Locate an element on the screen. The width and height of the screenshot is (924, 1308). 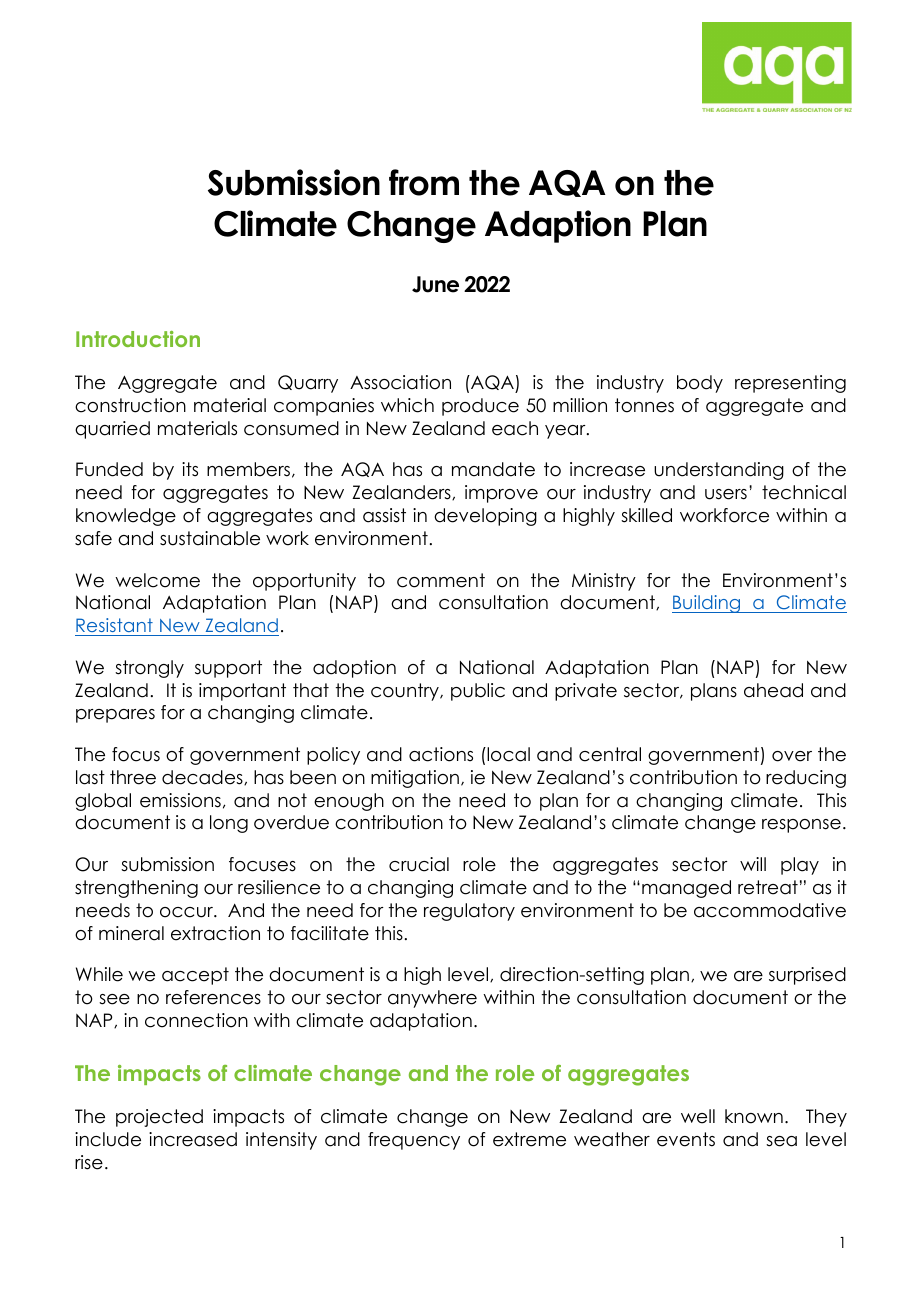
ahead is located at coordinates (773, 690).
